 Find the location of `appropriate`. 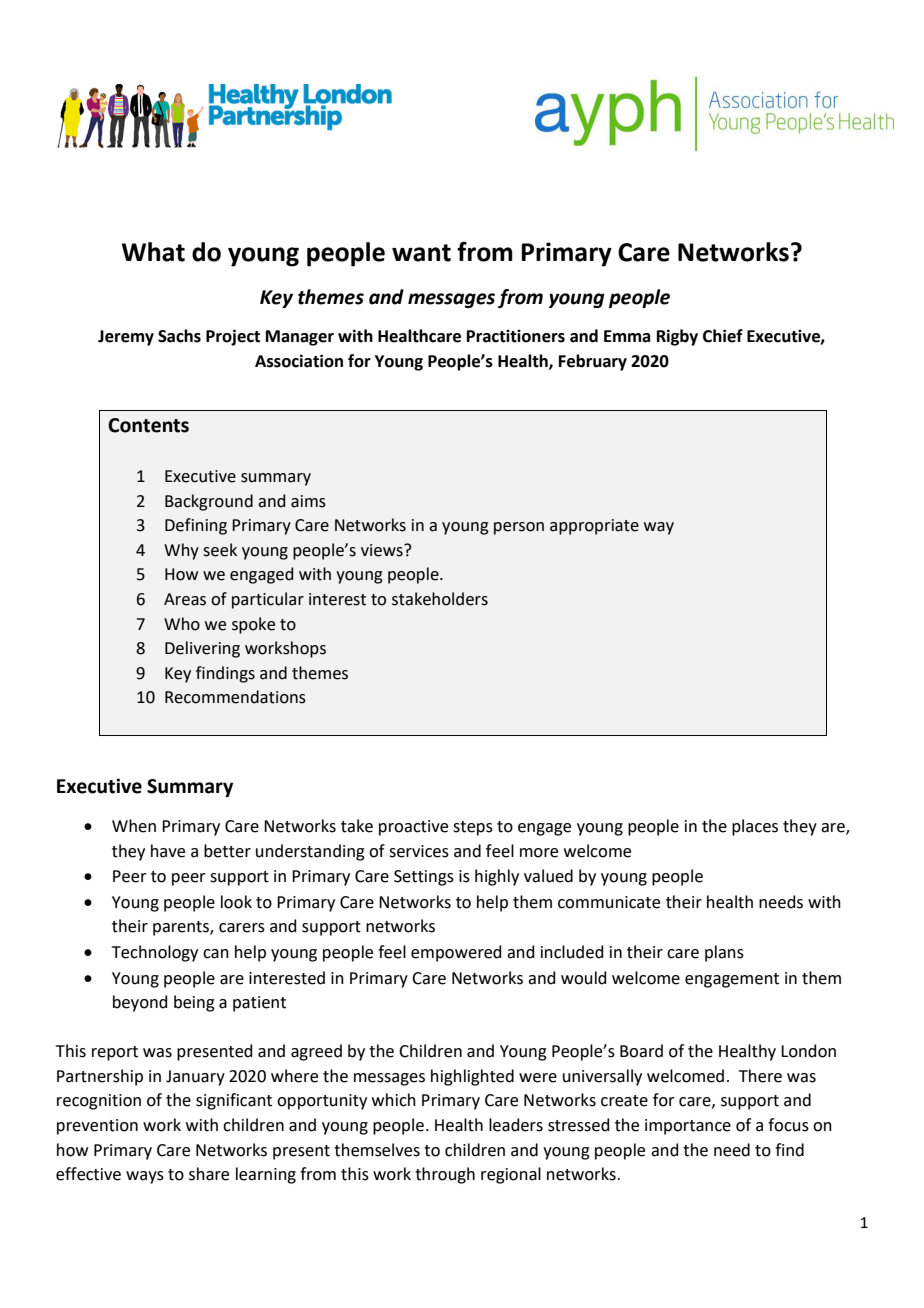

appropriate is located at coordinates (594, 527).
